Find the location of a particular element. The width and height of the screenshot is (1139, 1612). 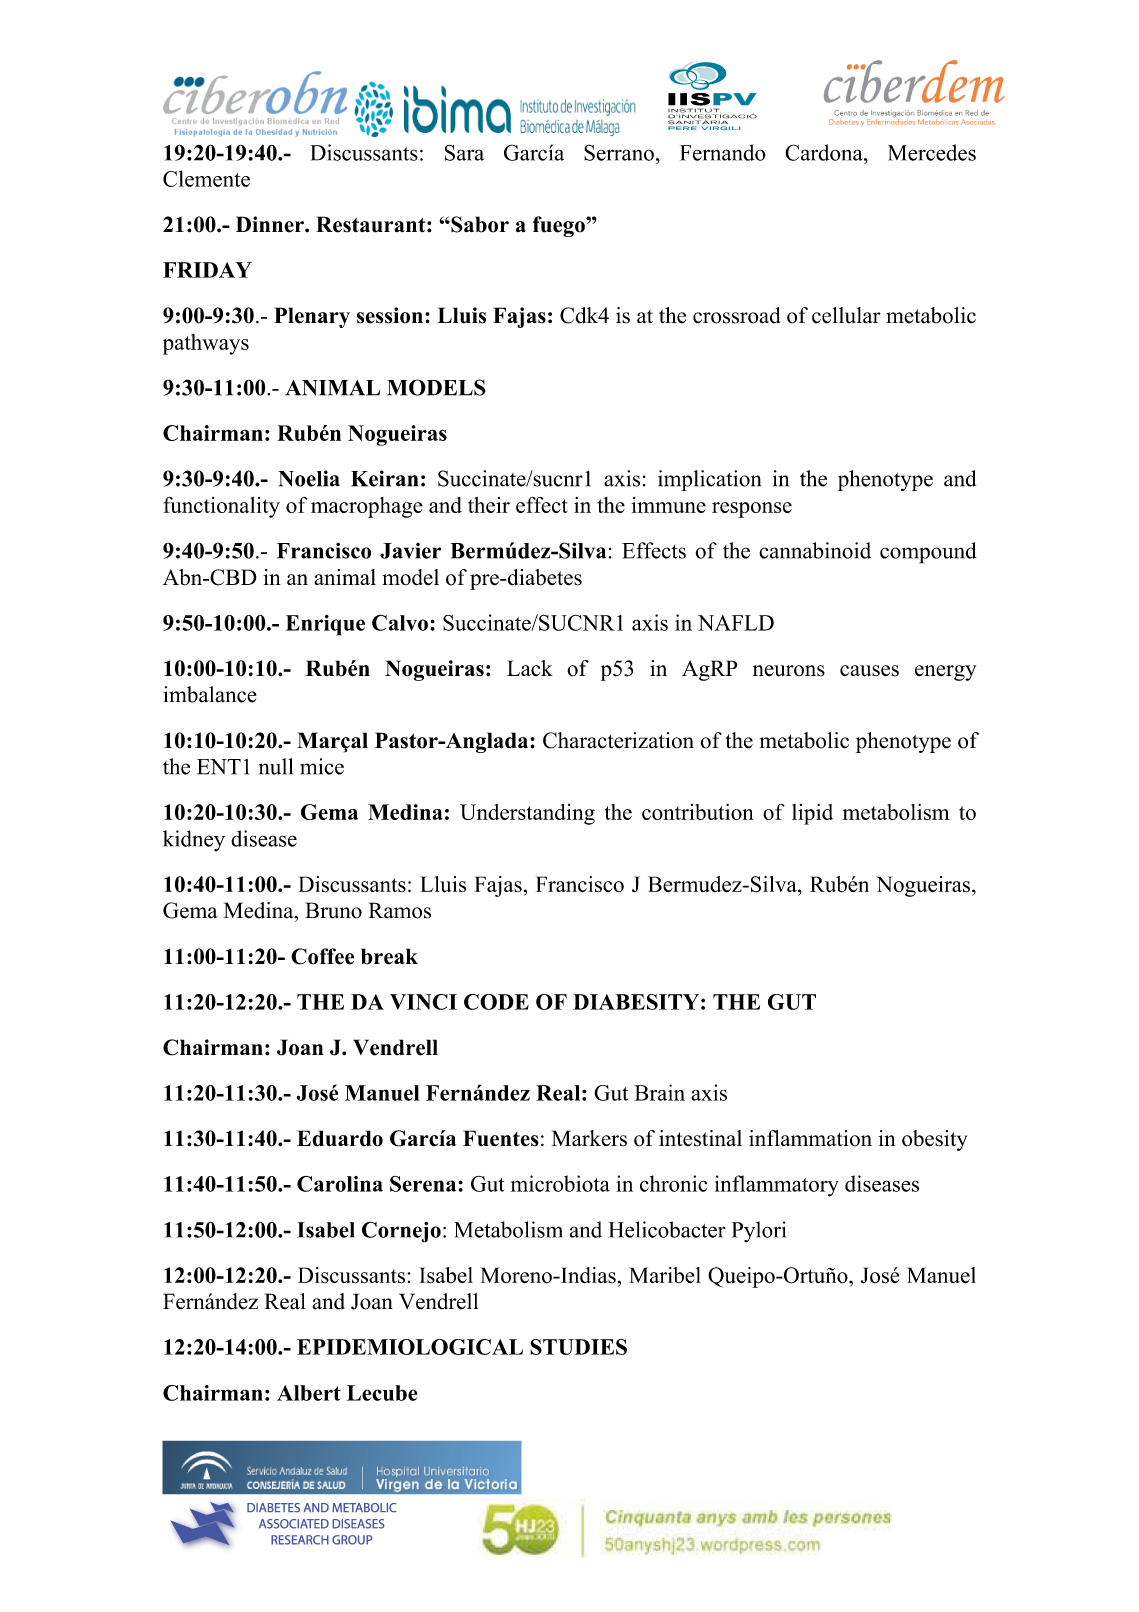

inflammation is located at coordinates (810, 1138).
